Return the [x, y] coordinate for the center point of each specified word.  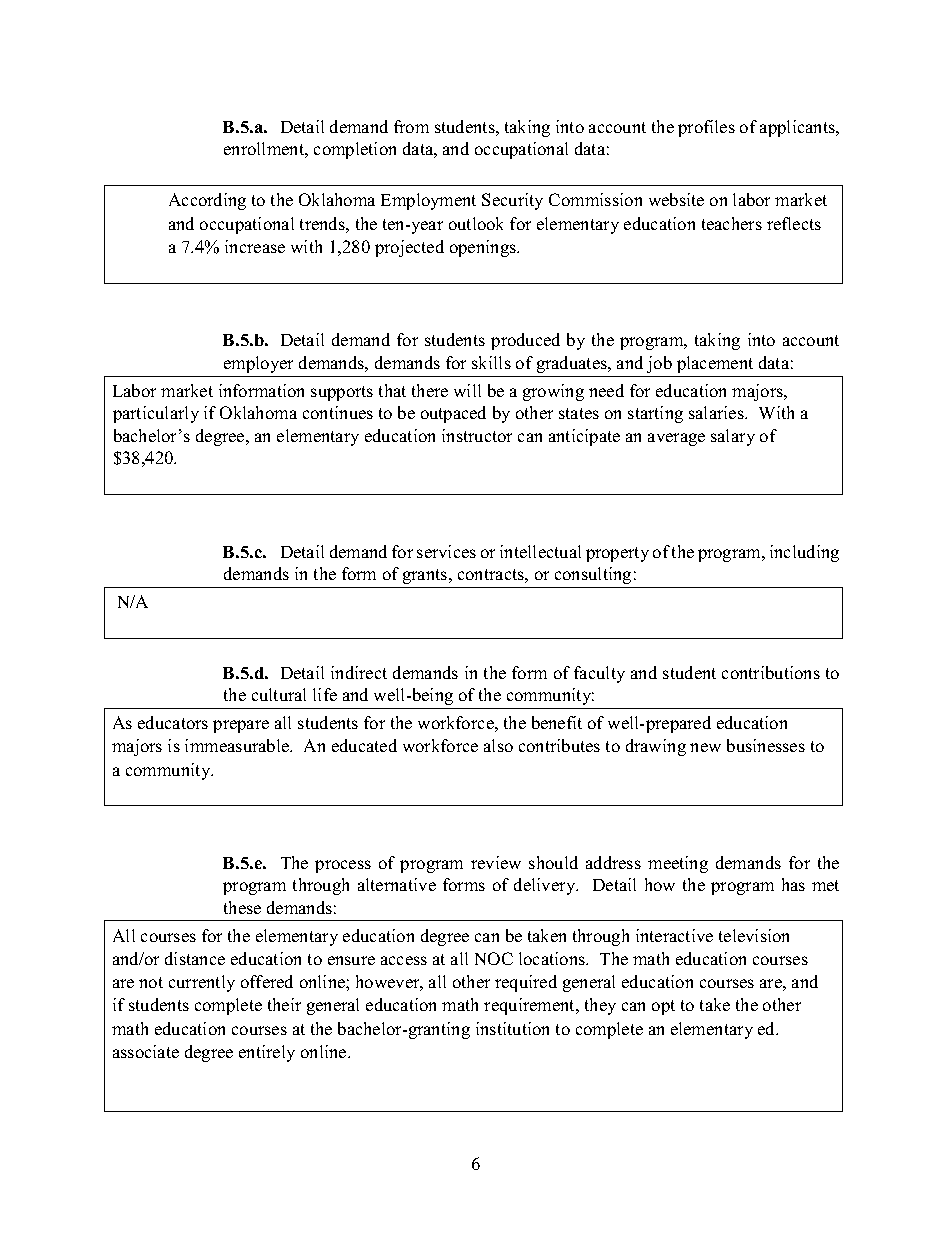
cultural [279, 694]
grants [426, 576]
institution [512, 1028]
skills [491, 362]
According [207, 201]
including [804, 553]
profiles [706, 128]
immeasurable [238, 745]
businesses [766, 745]
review [496, 862]
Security [512, 201]
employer [258, 364]
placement [715, 364]
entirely [267, 1053]
